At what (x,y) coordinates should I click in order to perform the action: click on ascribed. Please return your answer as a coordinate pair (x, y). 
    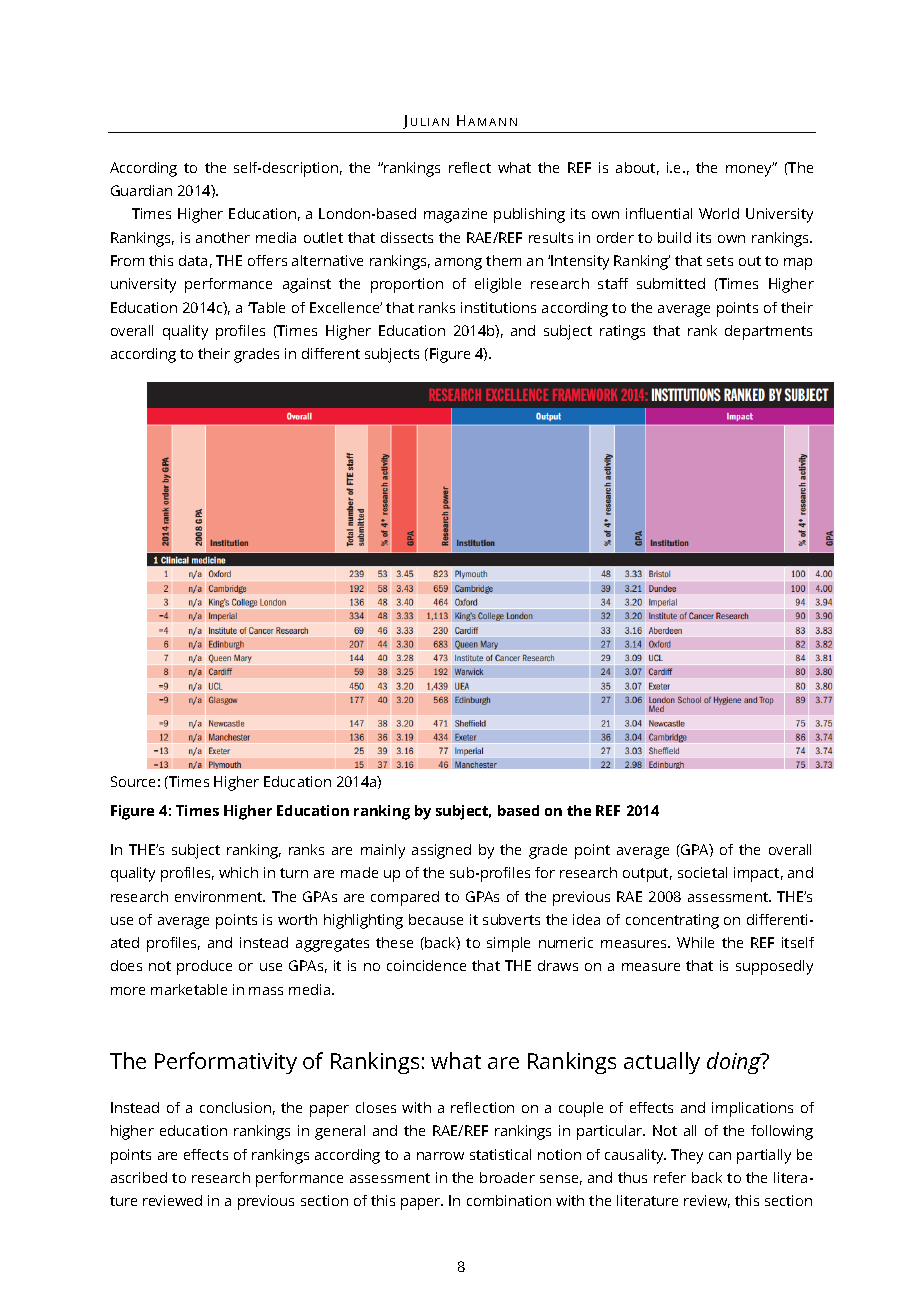
    Looking at the image, I should click on (139, 1177).
